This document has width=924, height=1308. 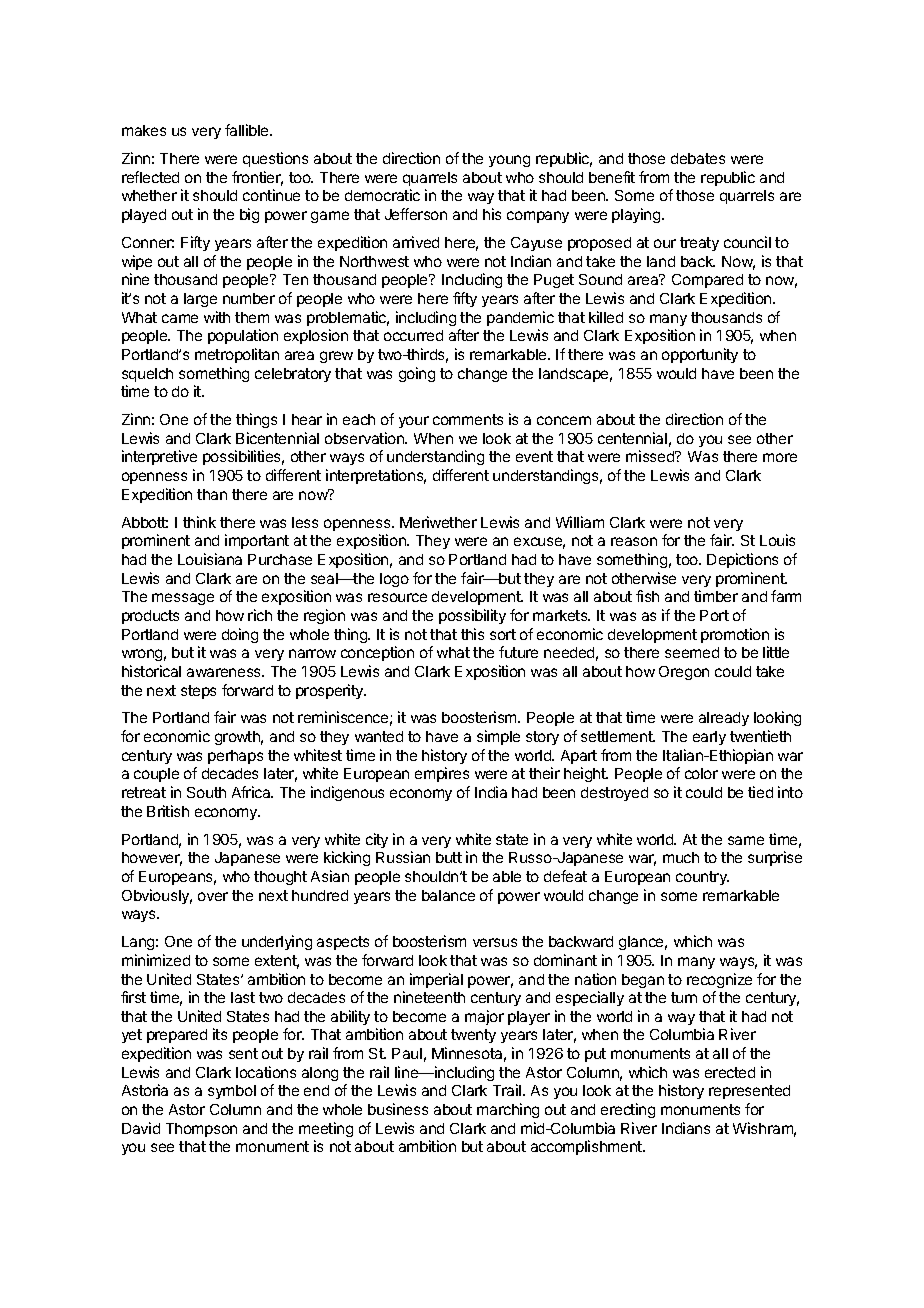 What do you see at coordinates (735, 635) in the document?
I see `promotion` at bounding box center [735, 635].
